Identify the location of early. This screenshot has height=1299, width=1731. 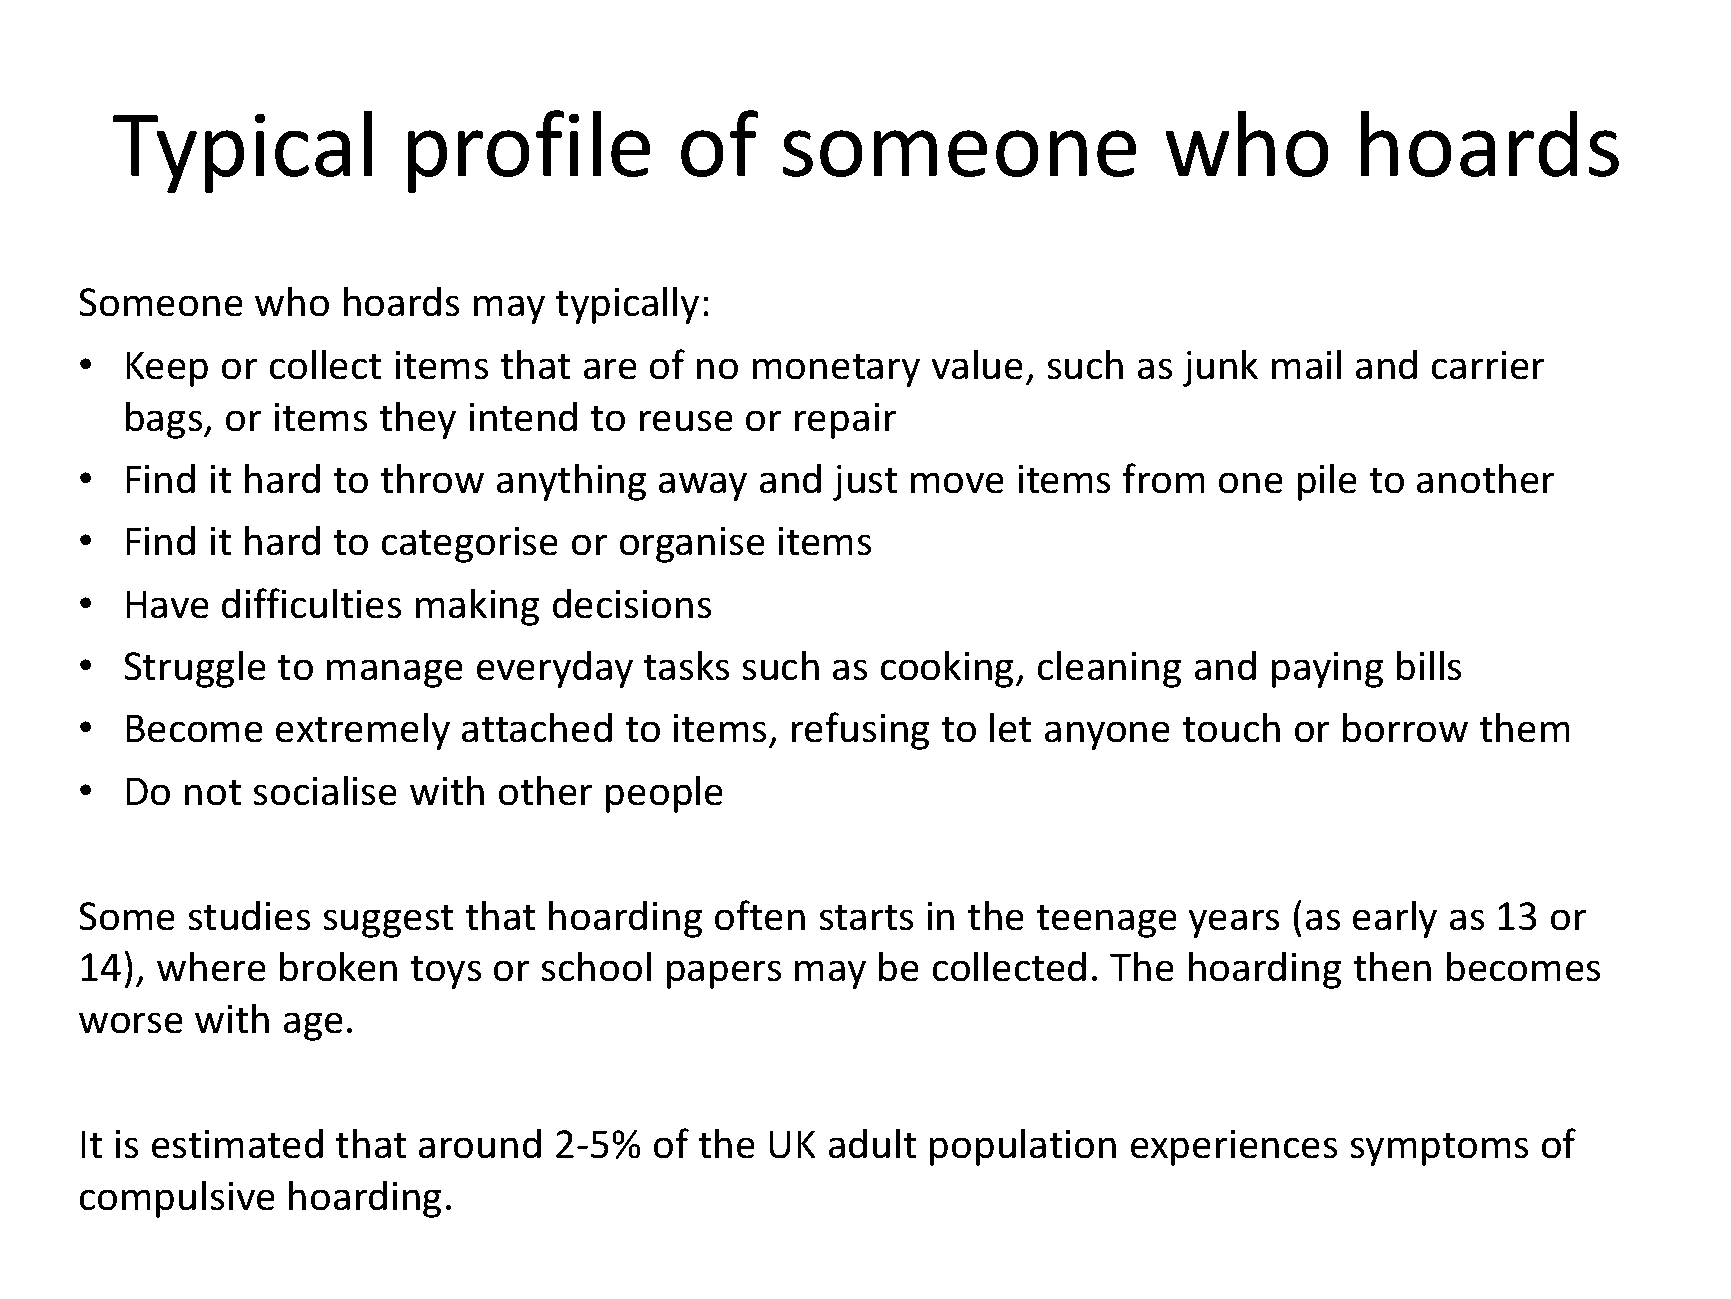
(1395, 919).
